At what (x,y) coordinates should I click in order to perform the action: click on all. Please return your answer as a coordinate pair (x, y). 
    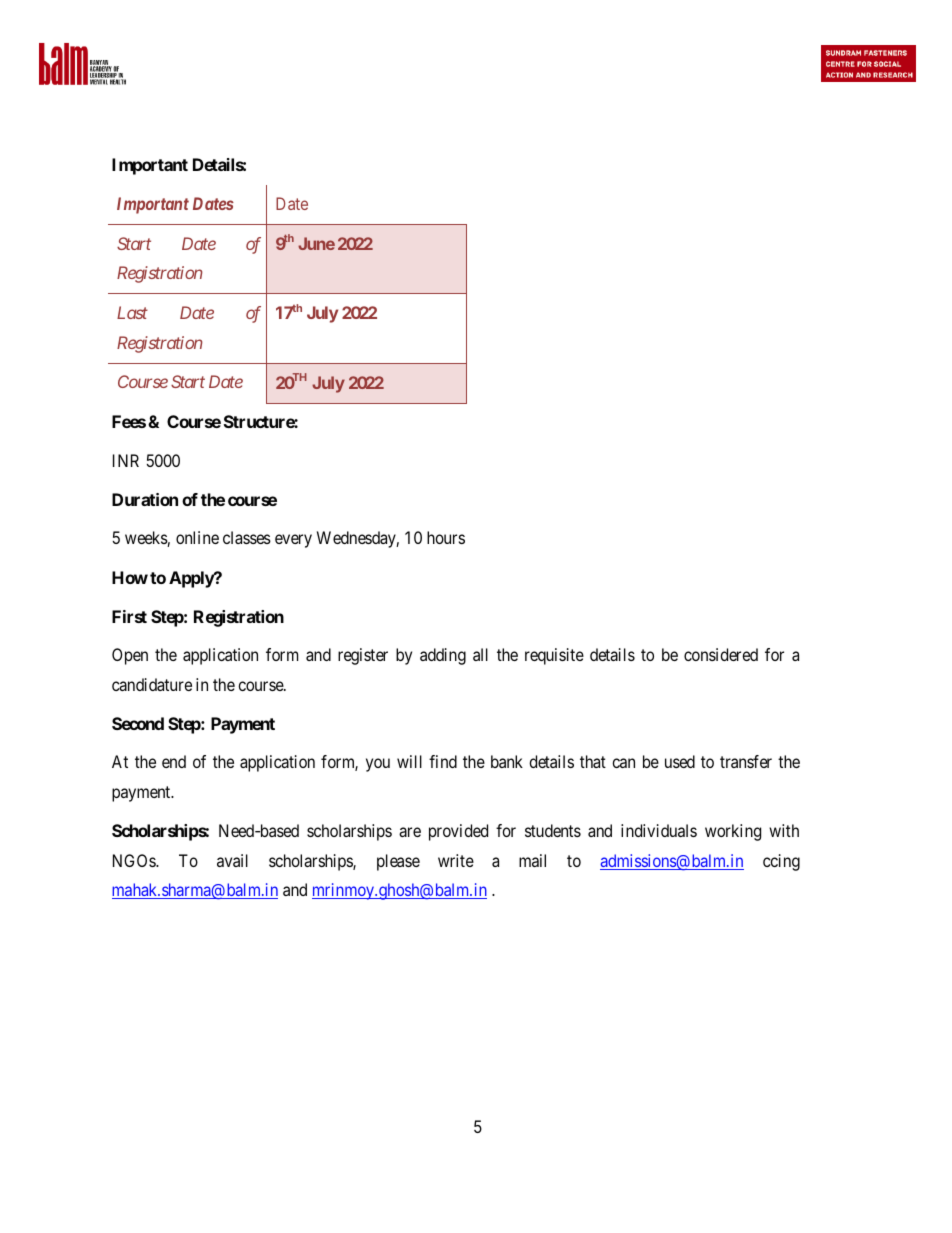
    Looking at the image, I should click on (480, 654).
